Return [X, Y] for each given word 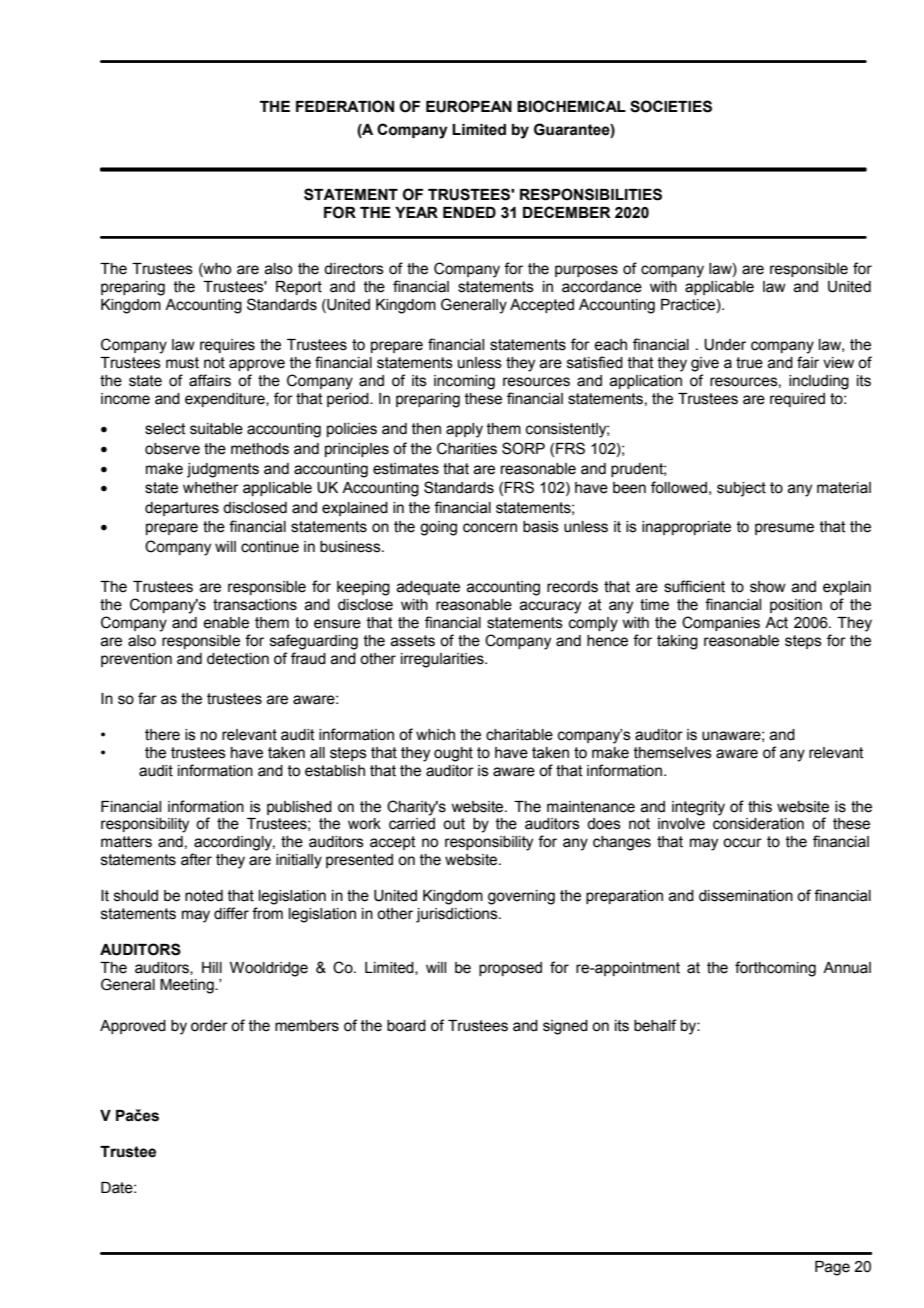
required [797, 400]
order [209, 1026]
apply [464, 430]
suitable [216, 429]
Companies [721, 623]
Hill [212, 967]
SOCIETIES [671, 106]
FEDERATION [345, 106]
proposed [510, 969]
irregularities [443, 660]
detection [238, 659]
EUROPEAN [469, 106]
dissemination [746, 896]
